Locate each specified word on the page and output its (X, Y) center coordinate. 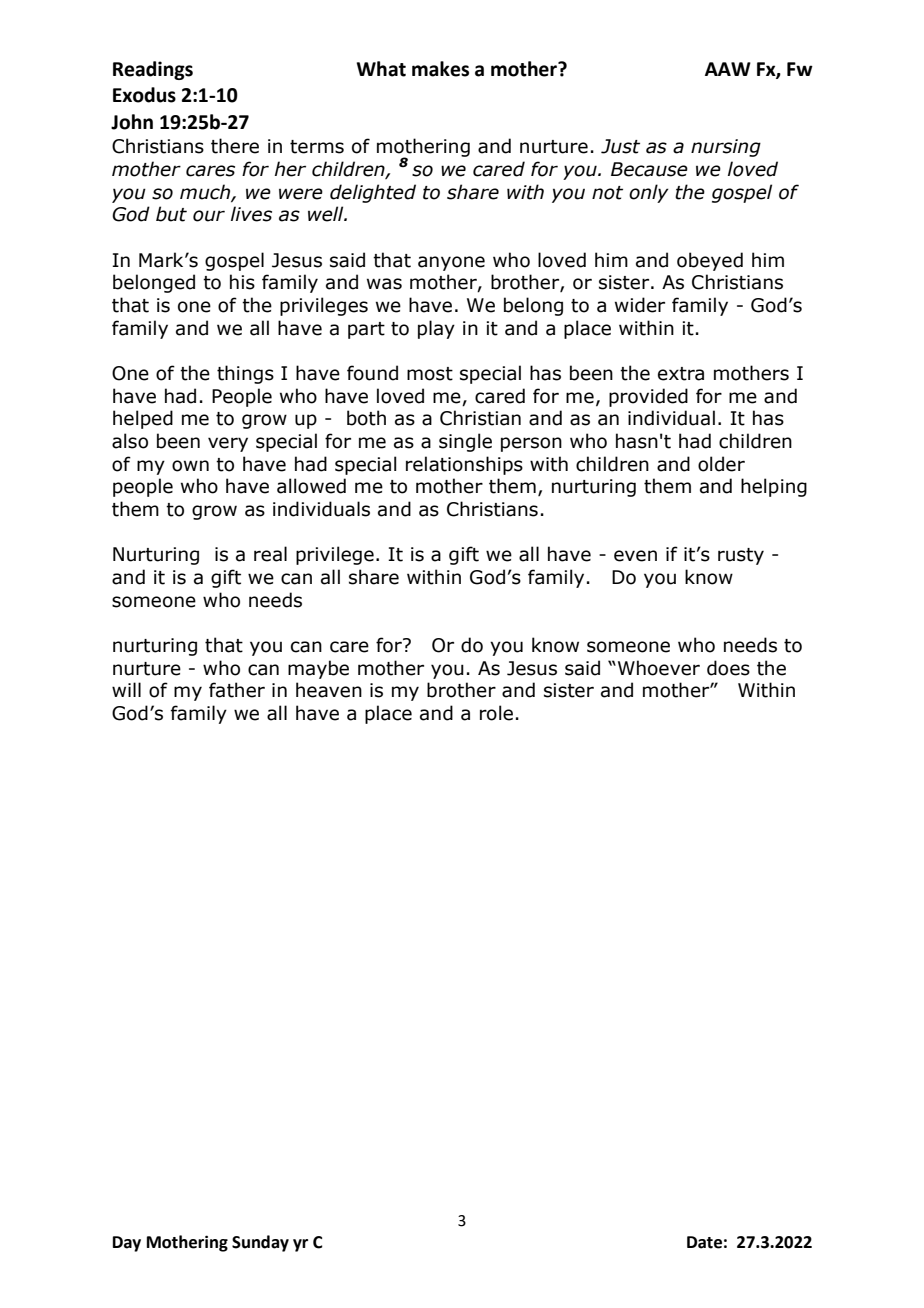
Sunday (260, 1243)
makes (440, 69)
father (237, 690)
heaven (329, 690)
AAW (728, 69)
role (496, 713)
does (728, 668)
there (235, 146)
